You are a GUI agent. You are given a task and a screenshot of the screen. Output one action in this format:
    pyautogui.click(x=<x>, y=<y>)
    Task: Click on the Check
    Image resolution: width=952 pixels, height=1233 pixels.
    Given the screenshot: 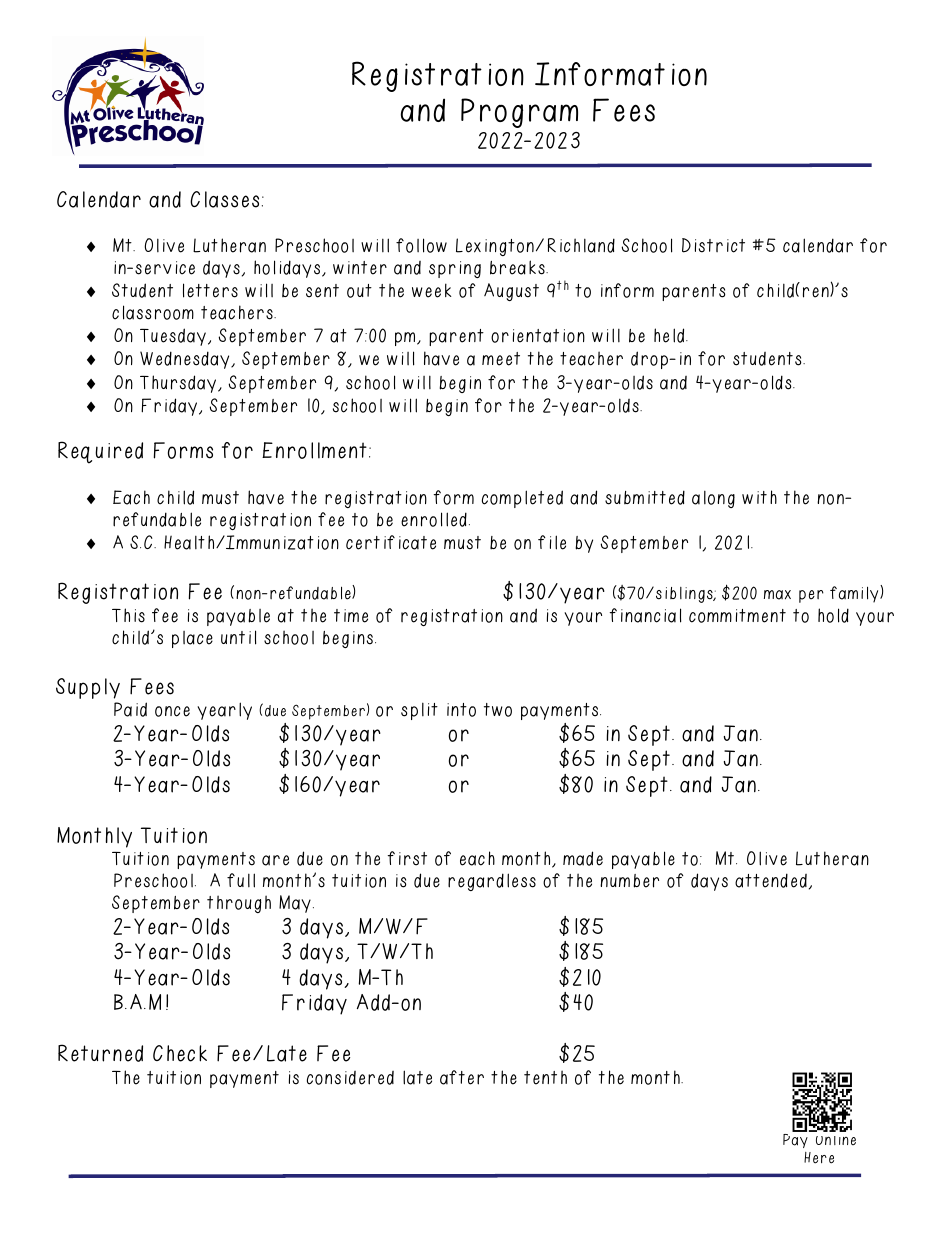 What is the action you would take?
    pyautogui.click(x=180, y=1053)
